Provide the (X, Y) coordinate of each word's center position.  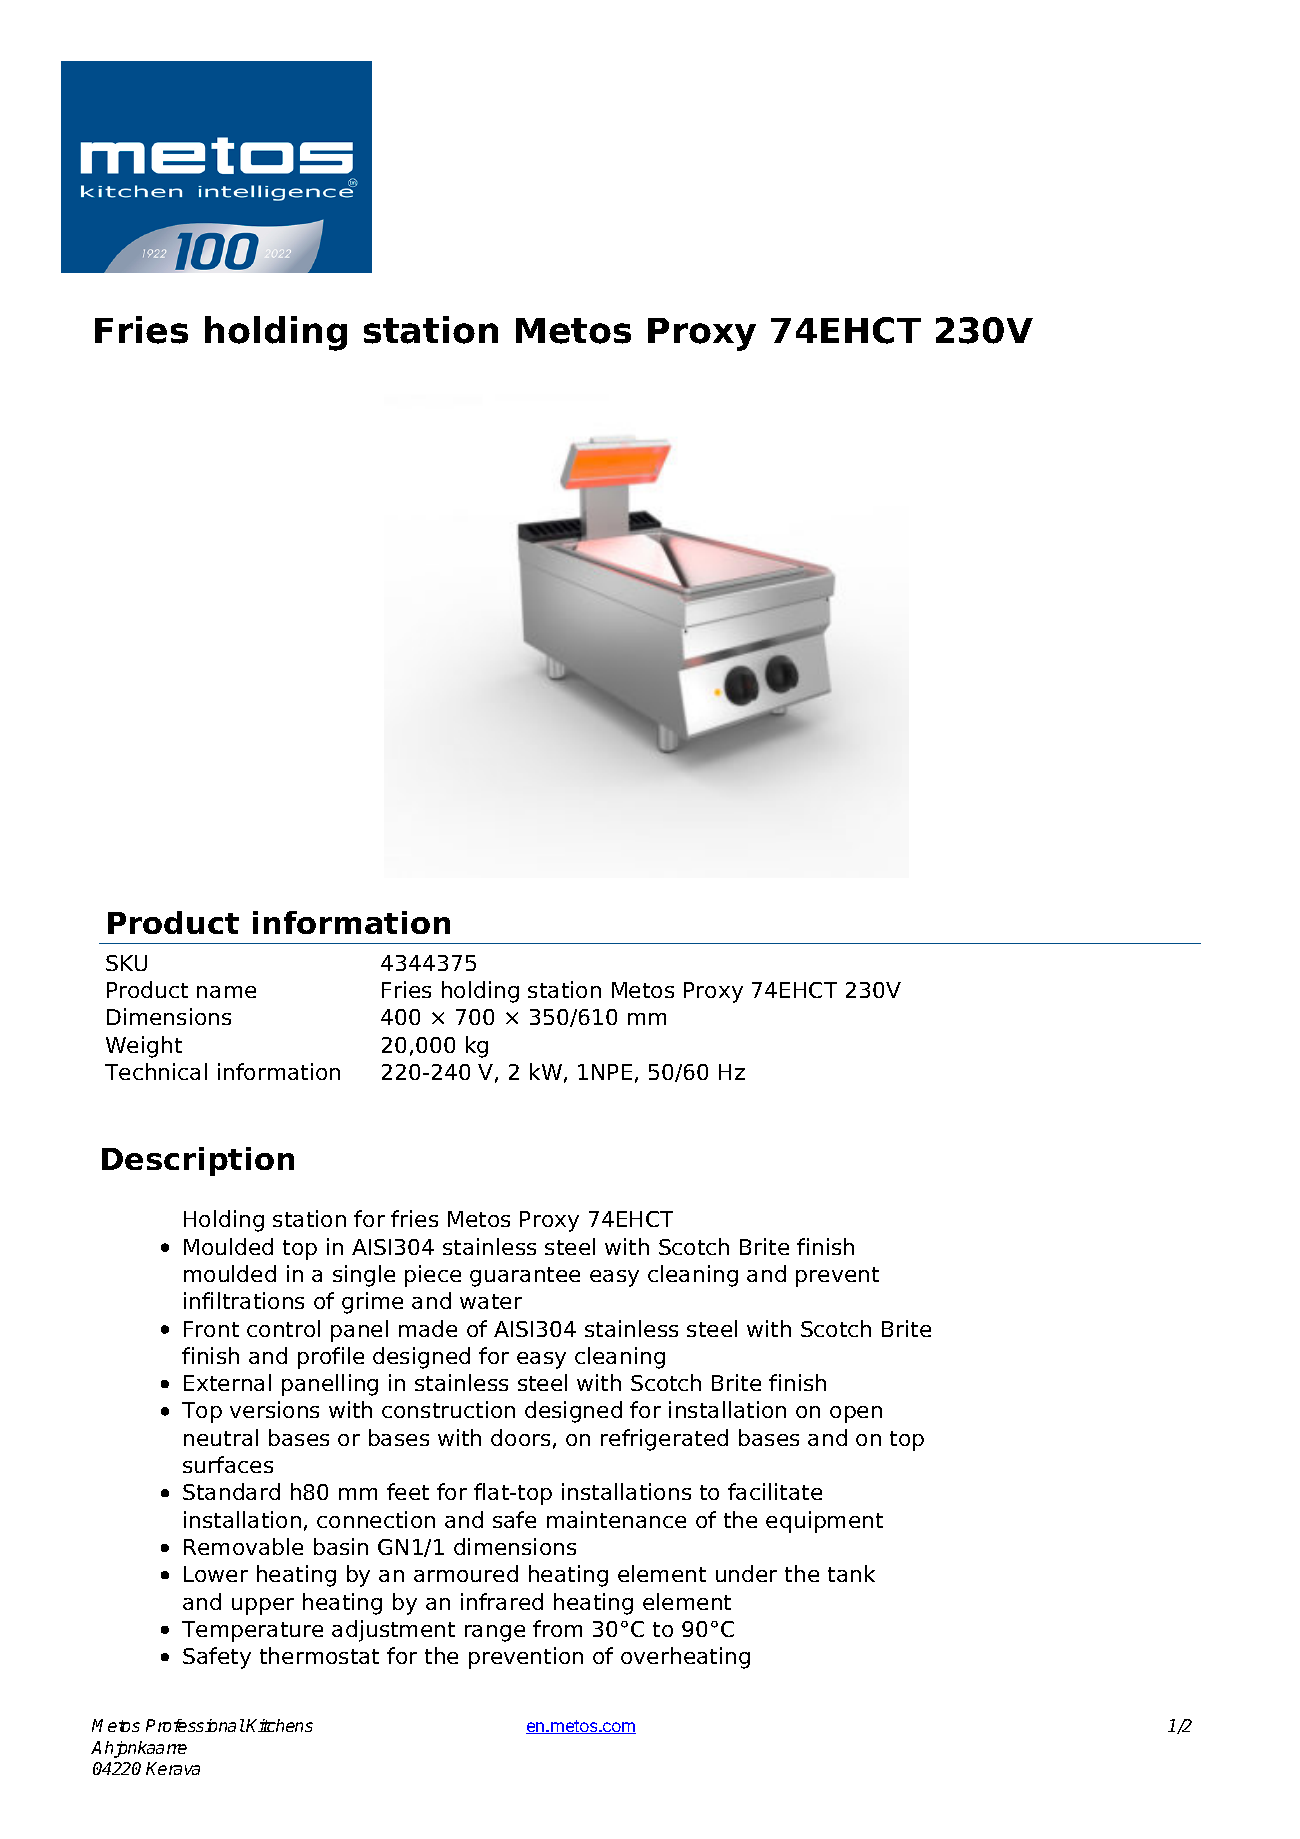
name (226, 992)
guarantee (525, 1277)
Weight (144, 1047)
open (856, 1414)
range (495, 1633)
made (428, 1328)
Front (211, 1329)
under (746, 1573)
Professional (195, 1725)
